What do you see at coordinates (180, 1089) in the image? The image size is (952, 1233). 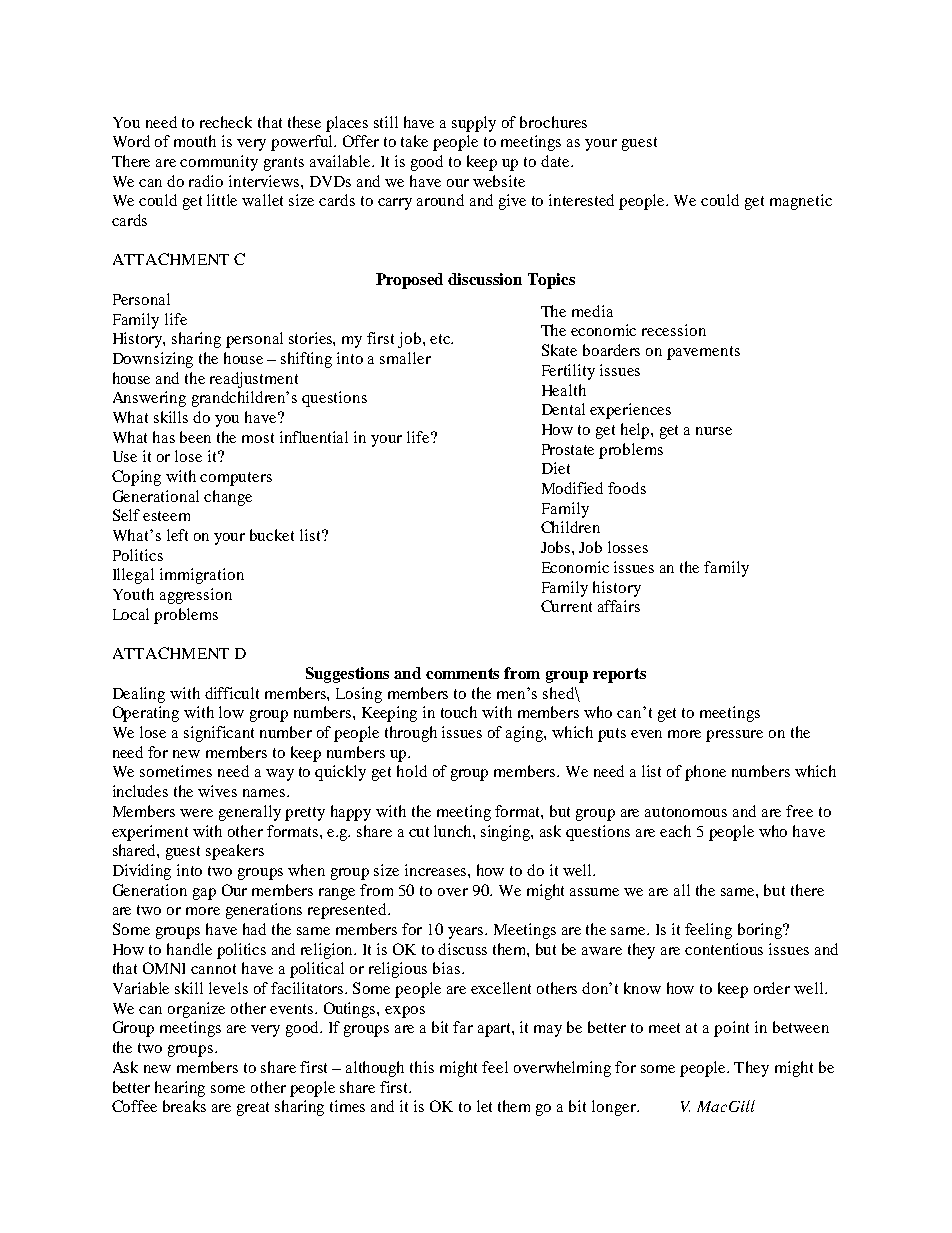 I see `hearing` at bounding box center [180, 1089].
